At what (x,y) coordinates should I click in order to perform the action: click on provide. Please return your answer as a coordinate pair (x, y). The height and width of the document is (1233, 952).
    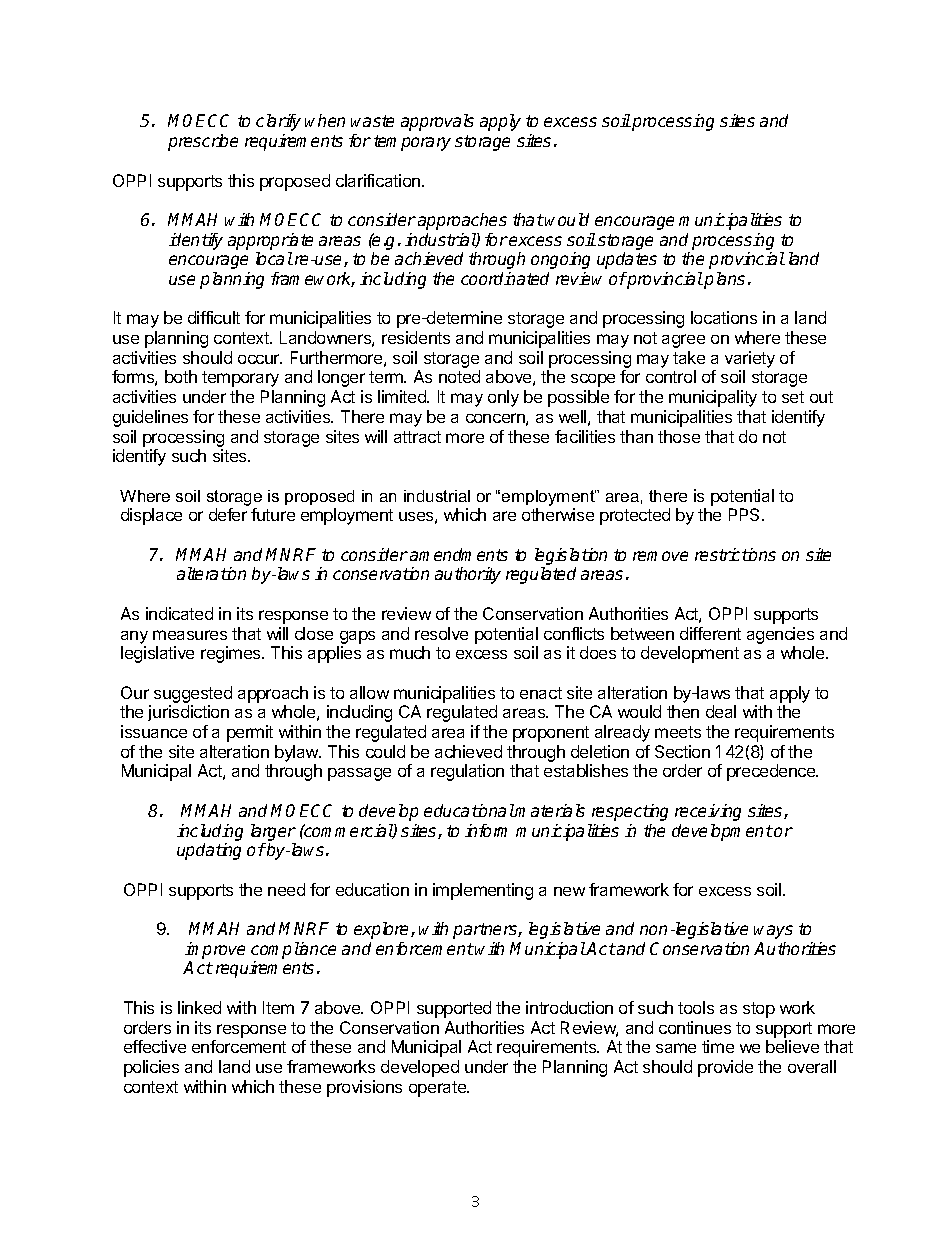
    Looking at the image, I should click on (725, 1068).
